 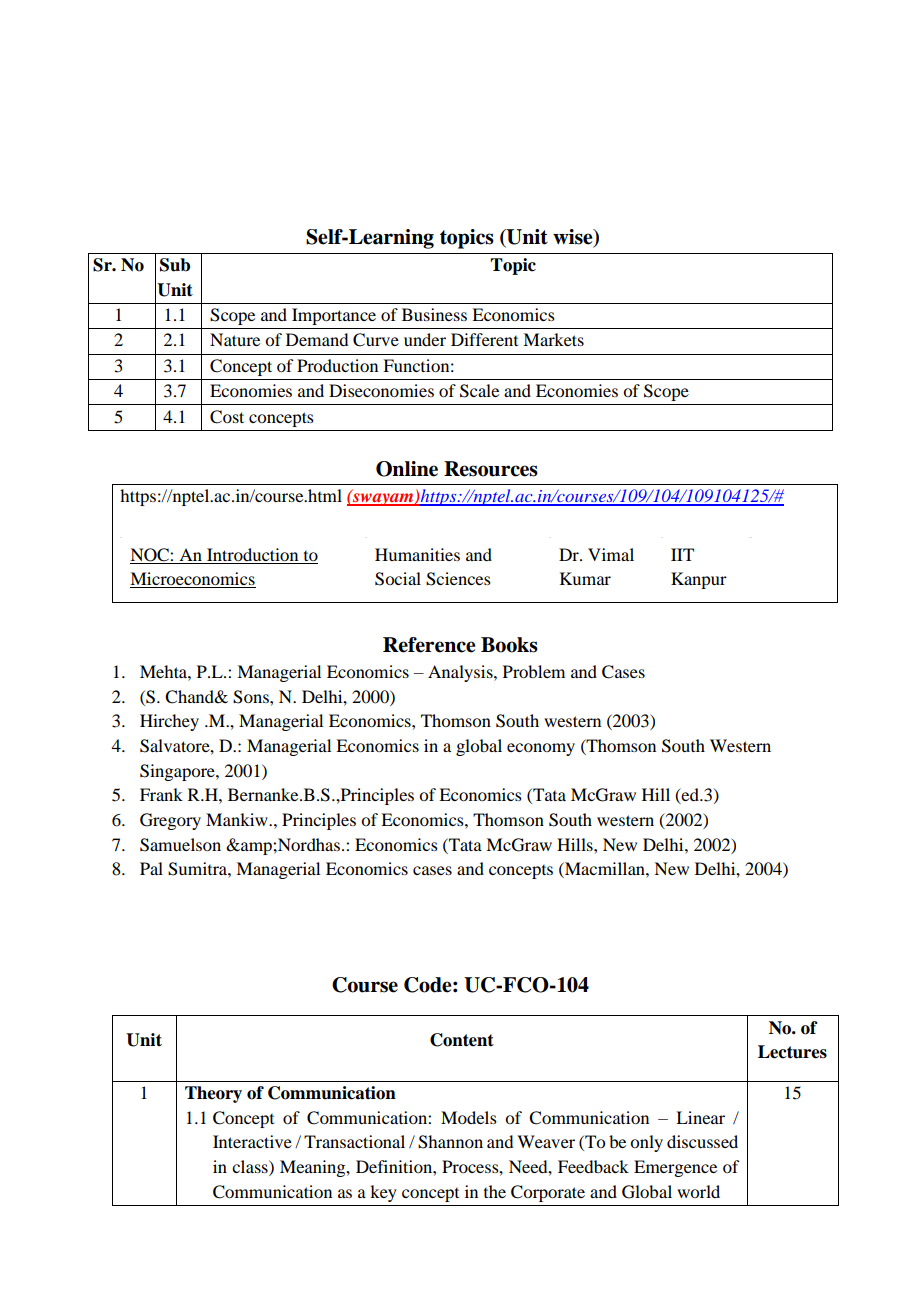 What do you see at coordinates (541, 749) in the page?
I see `economy` at bounding box center [541, 749].
